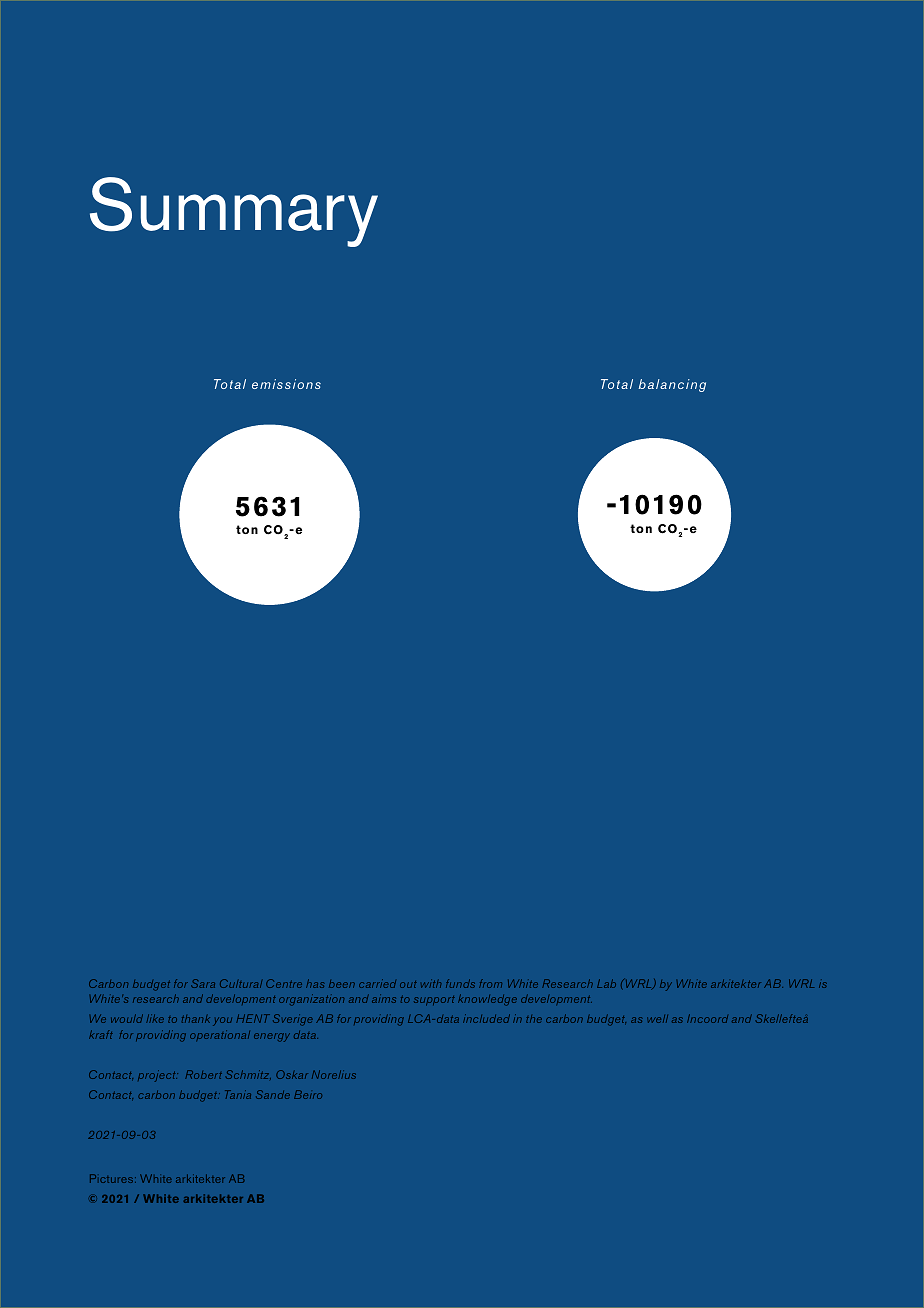 The width and height of the screenshot is (924, 1308). I want to click on emissions, so click(286, 384).
